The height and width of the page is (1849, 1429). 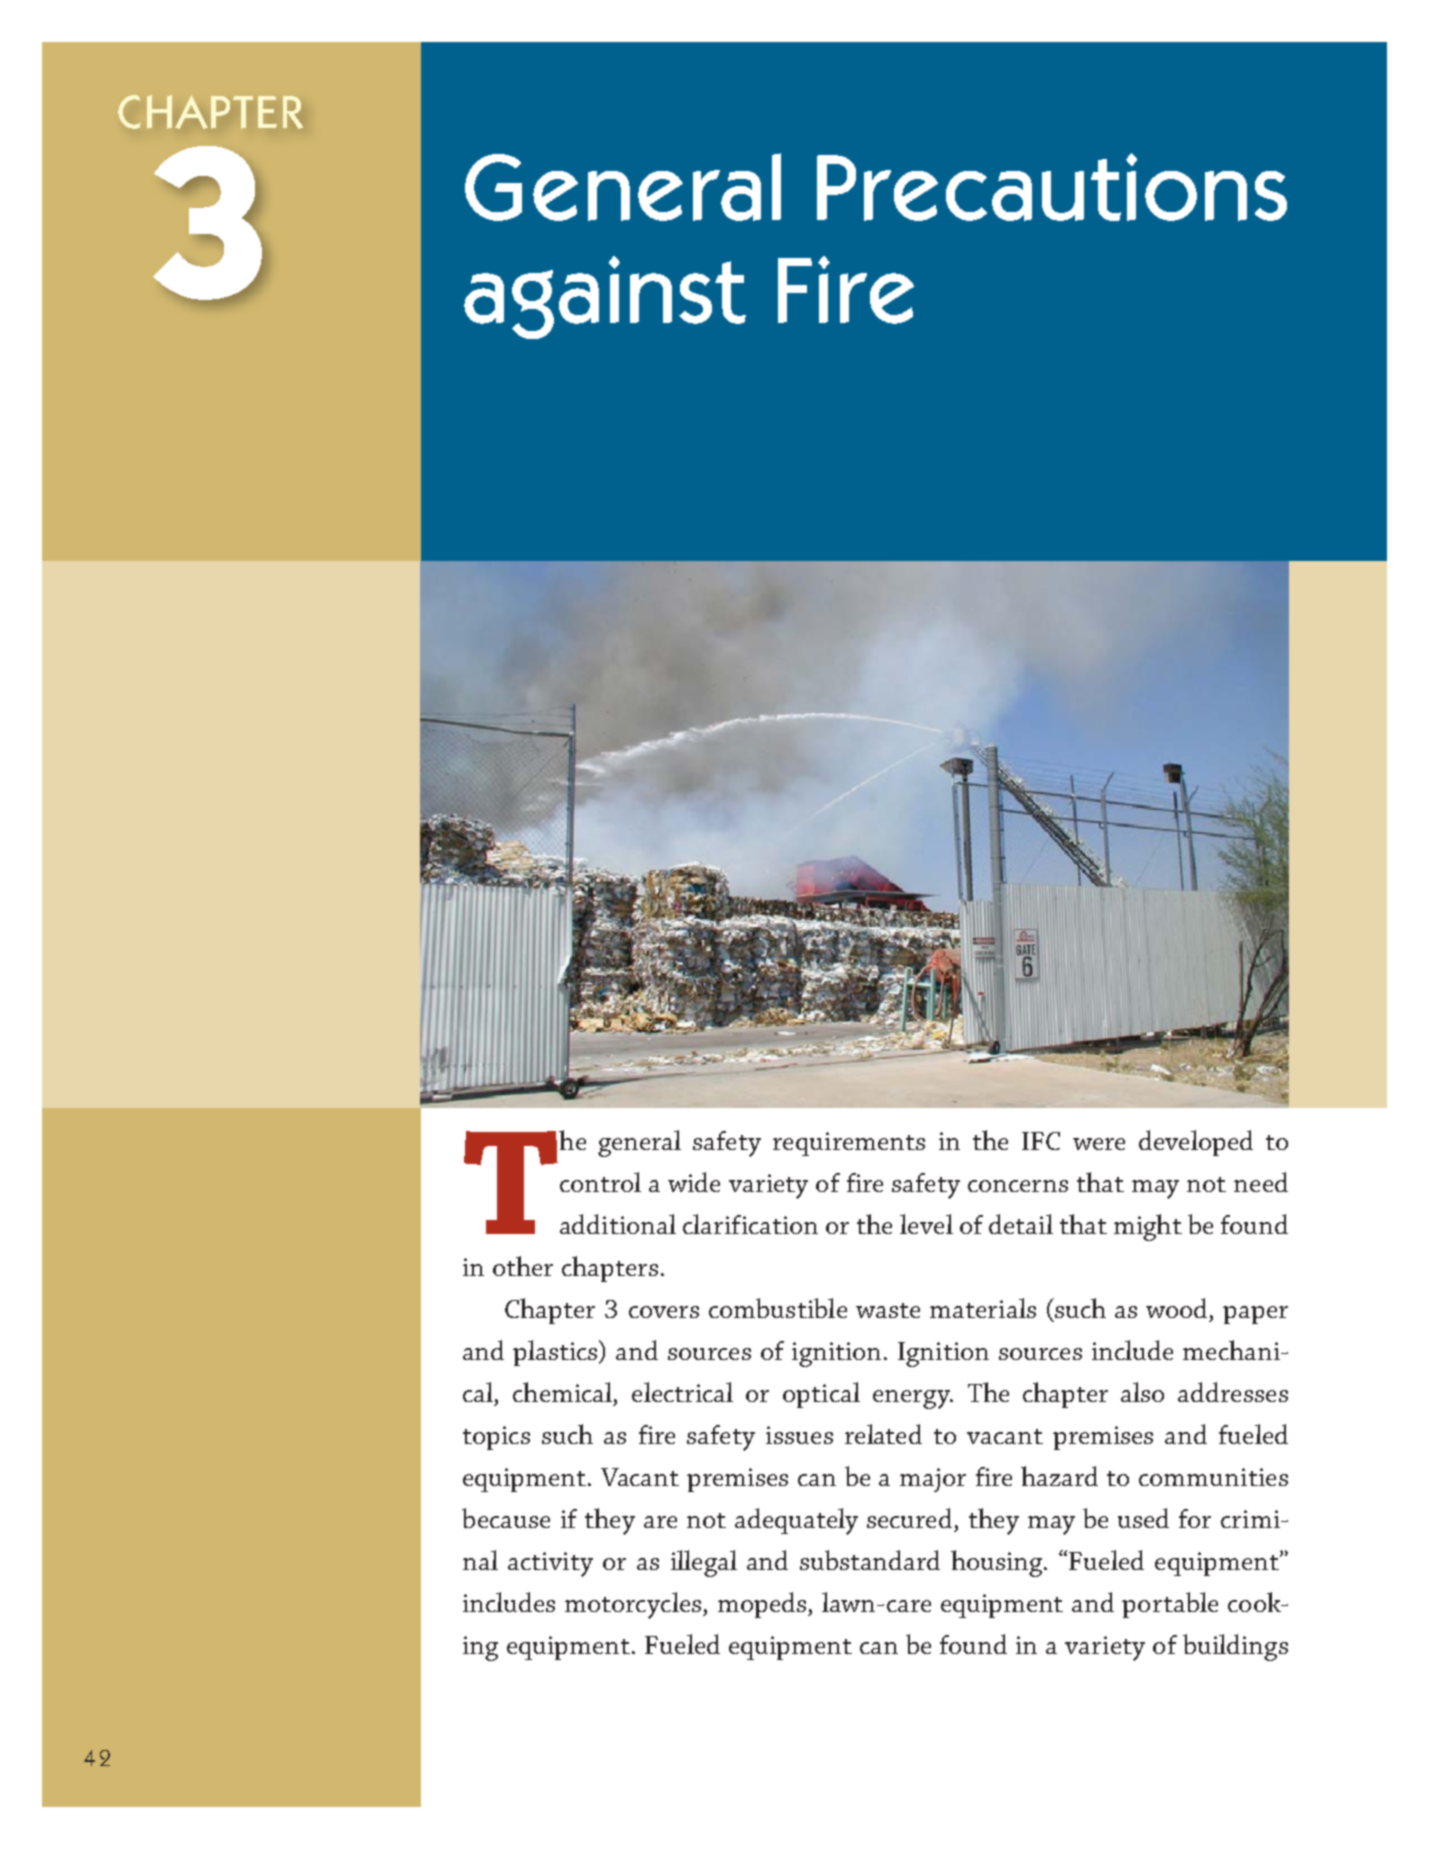 I want to click on wood, so click(x=1178, y=1308).
